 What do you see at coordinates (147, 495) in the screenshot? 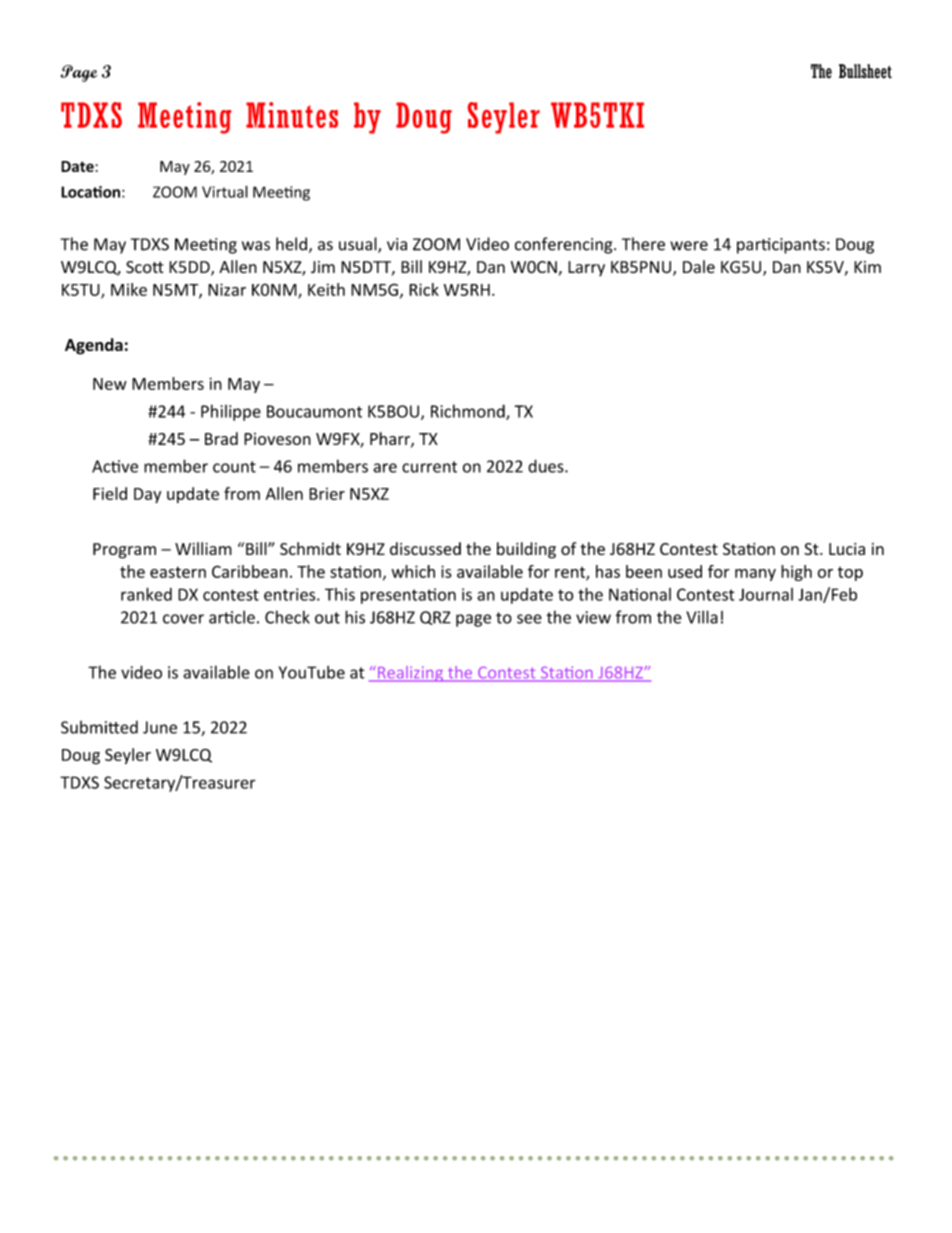
I see `Day` at bounding box center [147, 495].
